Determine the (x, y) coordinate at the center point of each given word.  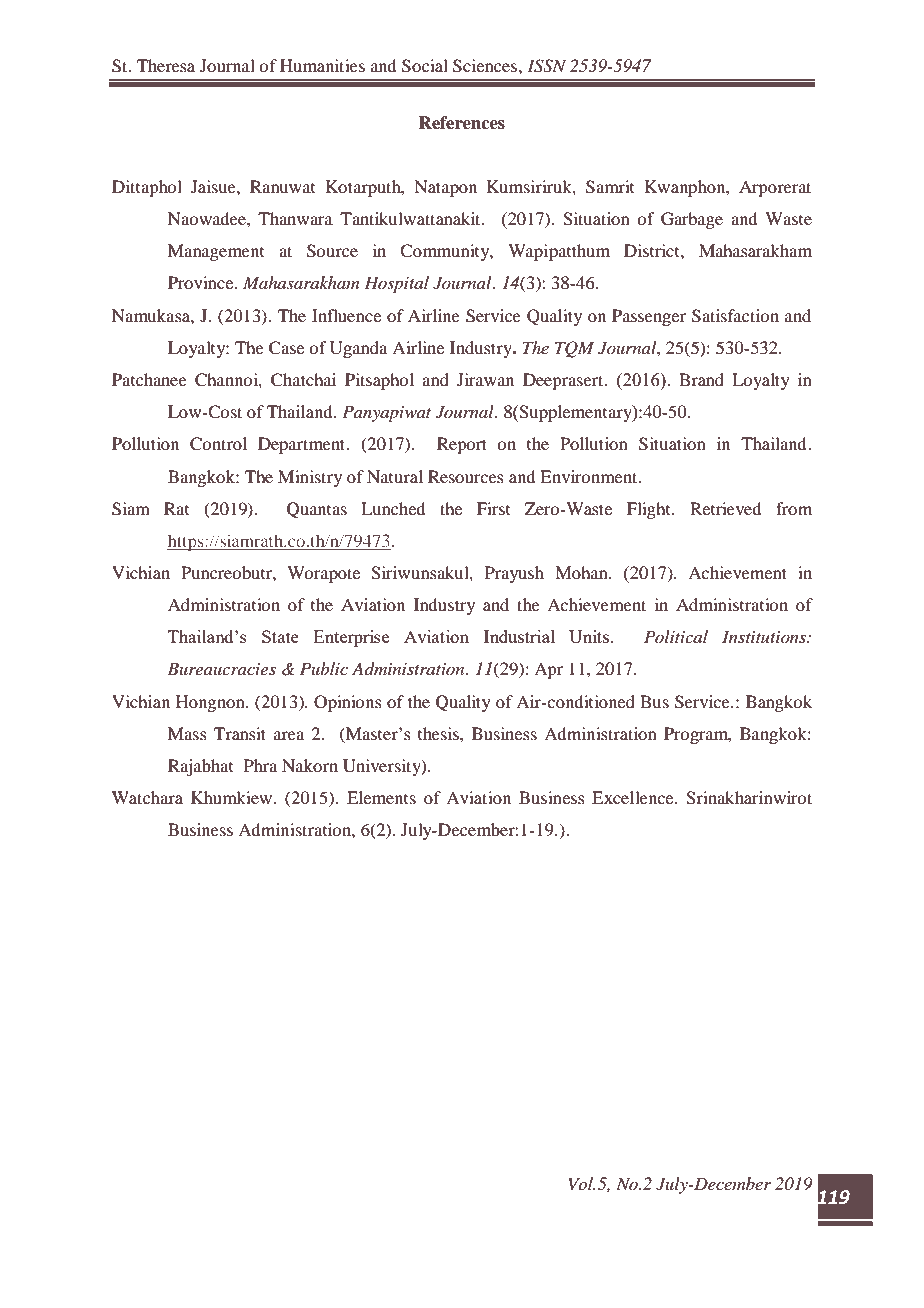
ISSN (546, 66)
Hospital (396, 284)
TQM (574, 349)
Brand (701, 379)
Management (216, 252)
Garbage (692, 220)
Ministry (310, 478)
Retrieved (725, 508)
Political (676, 636)
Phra (260, 765)
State (280, 636)
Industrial (519, 636)
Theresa (166, 65)
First (493, 508)
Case (286, 348)
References (461, 123)
